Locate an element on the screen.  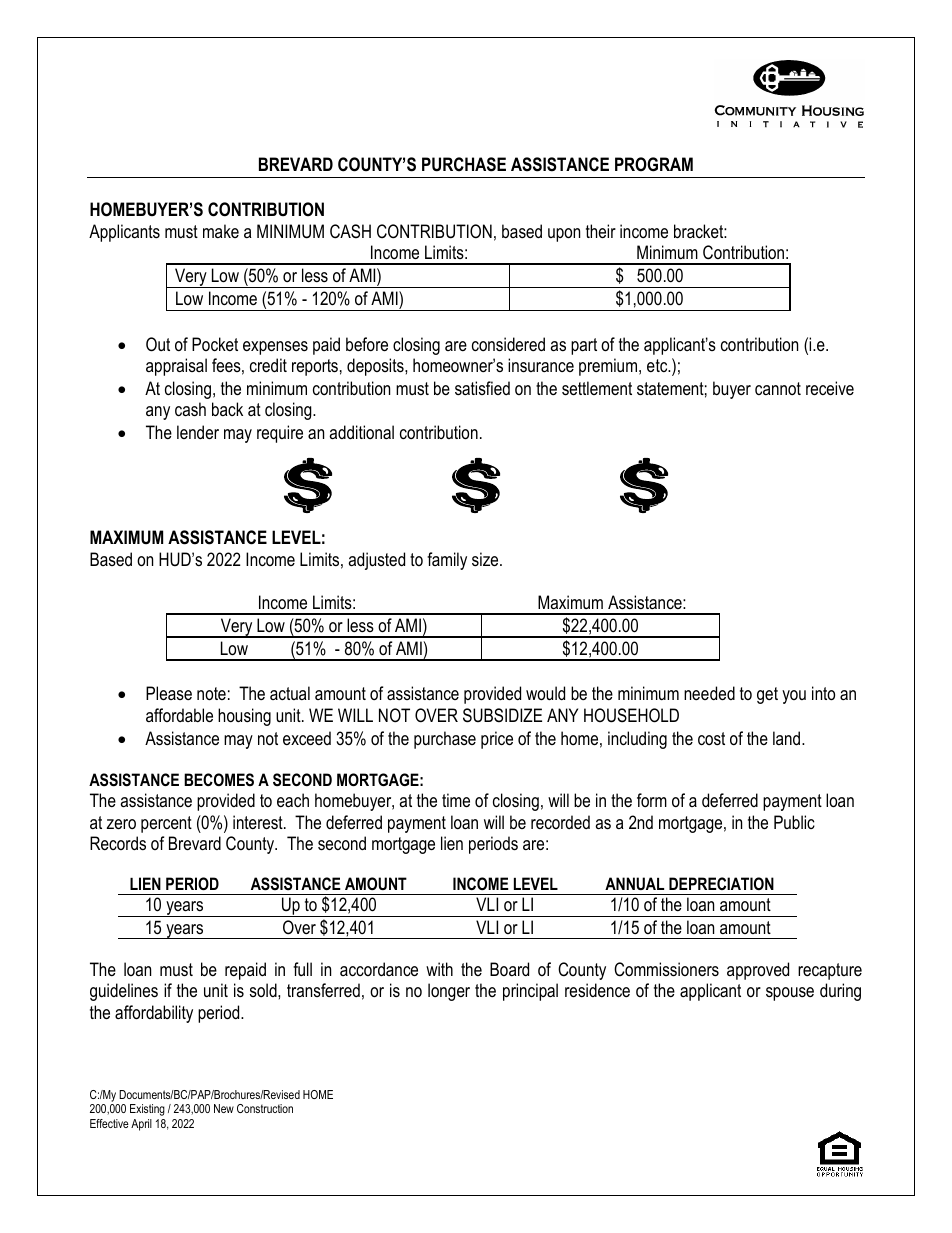
affordable is located at coordinates (179, 715).
